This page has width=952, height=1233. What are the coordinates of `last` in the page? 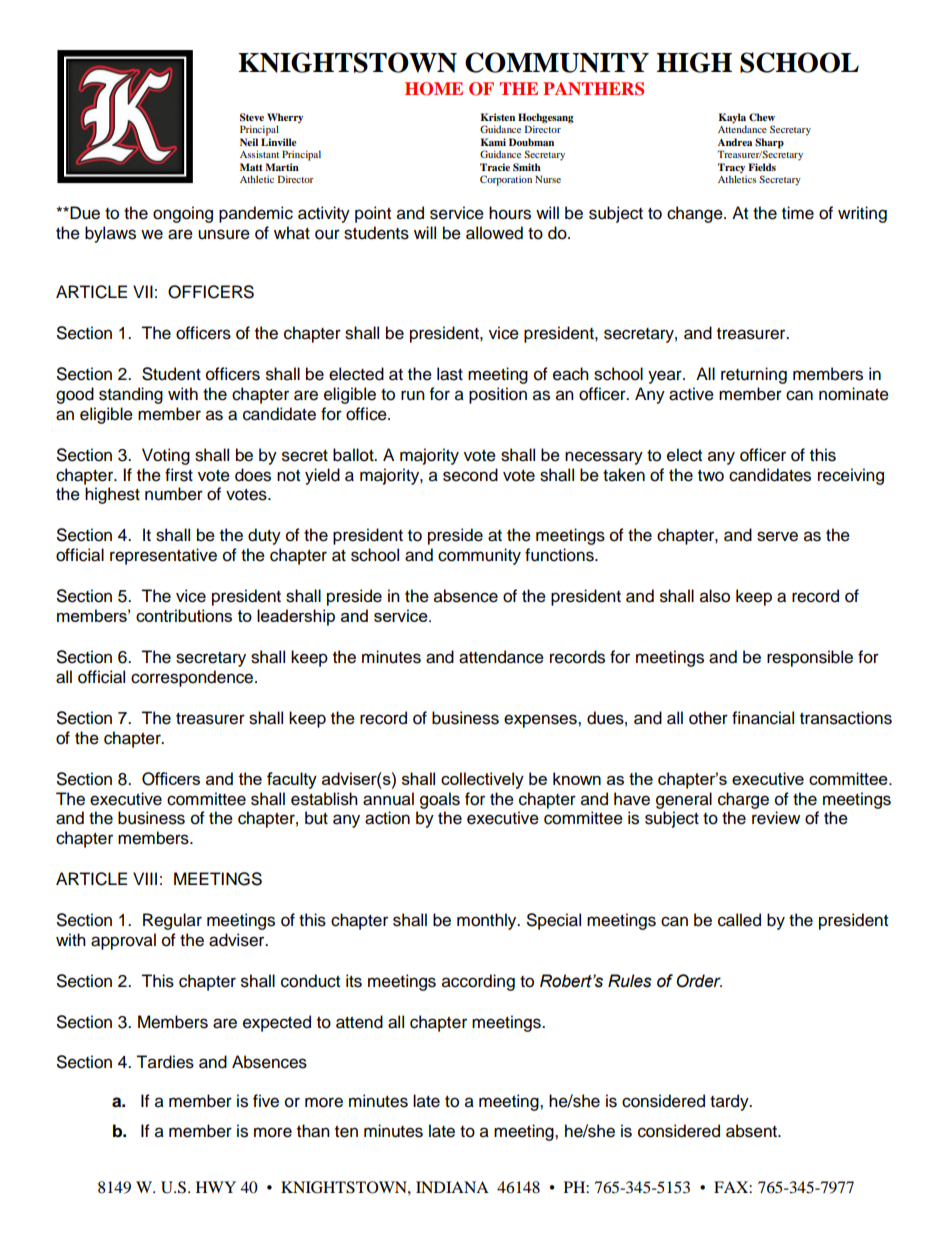 It's located at (450, 374).
